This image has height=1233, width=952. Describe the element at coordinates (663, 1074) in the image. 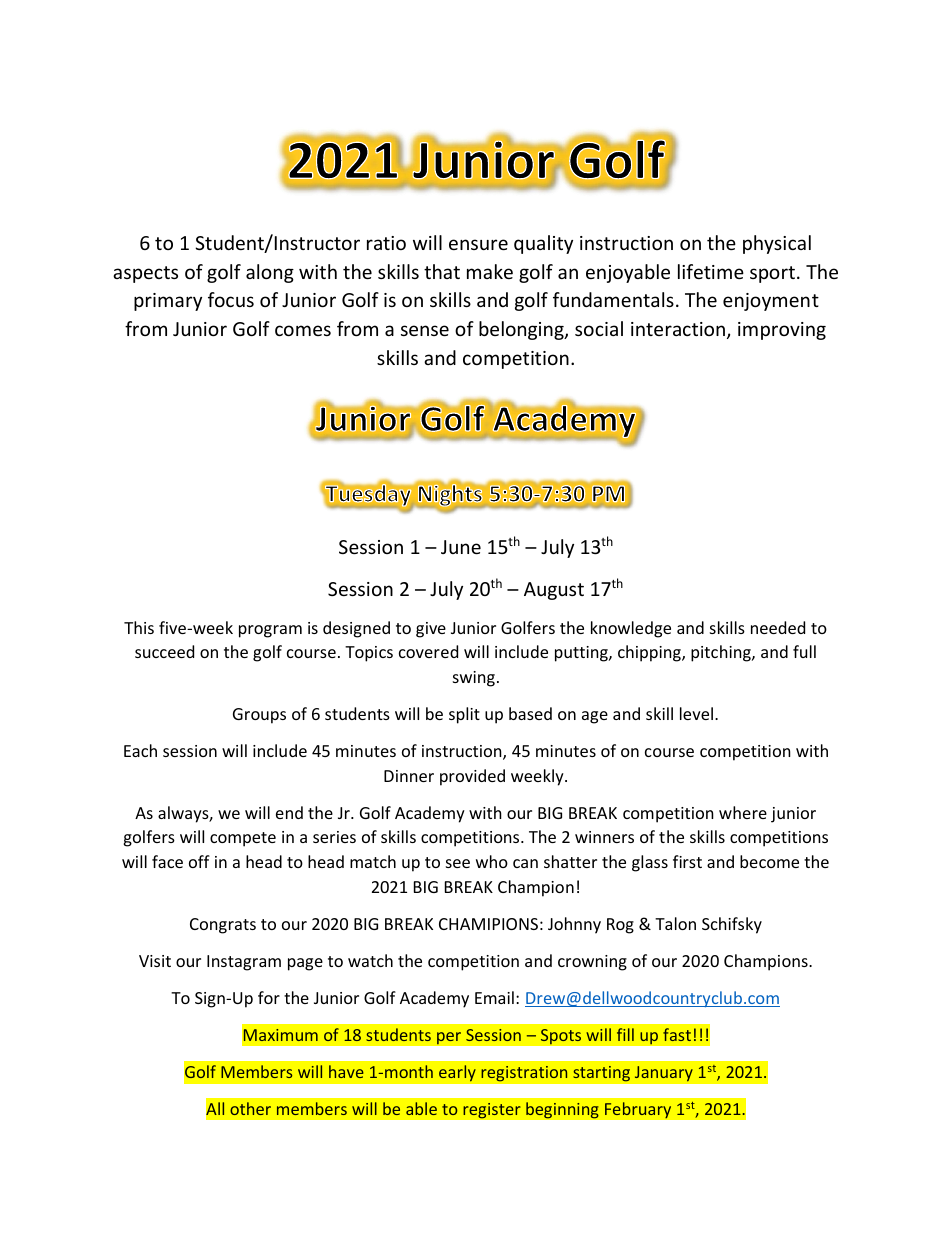

I see `January` at that location.
